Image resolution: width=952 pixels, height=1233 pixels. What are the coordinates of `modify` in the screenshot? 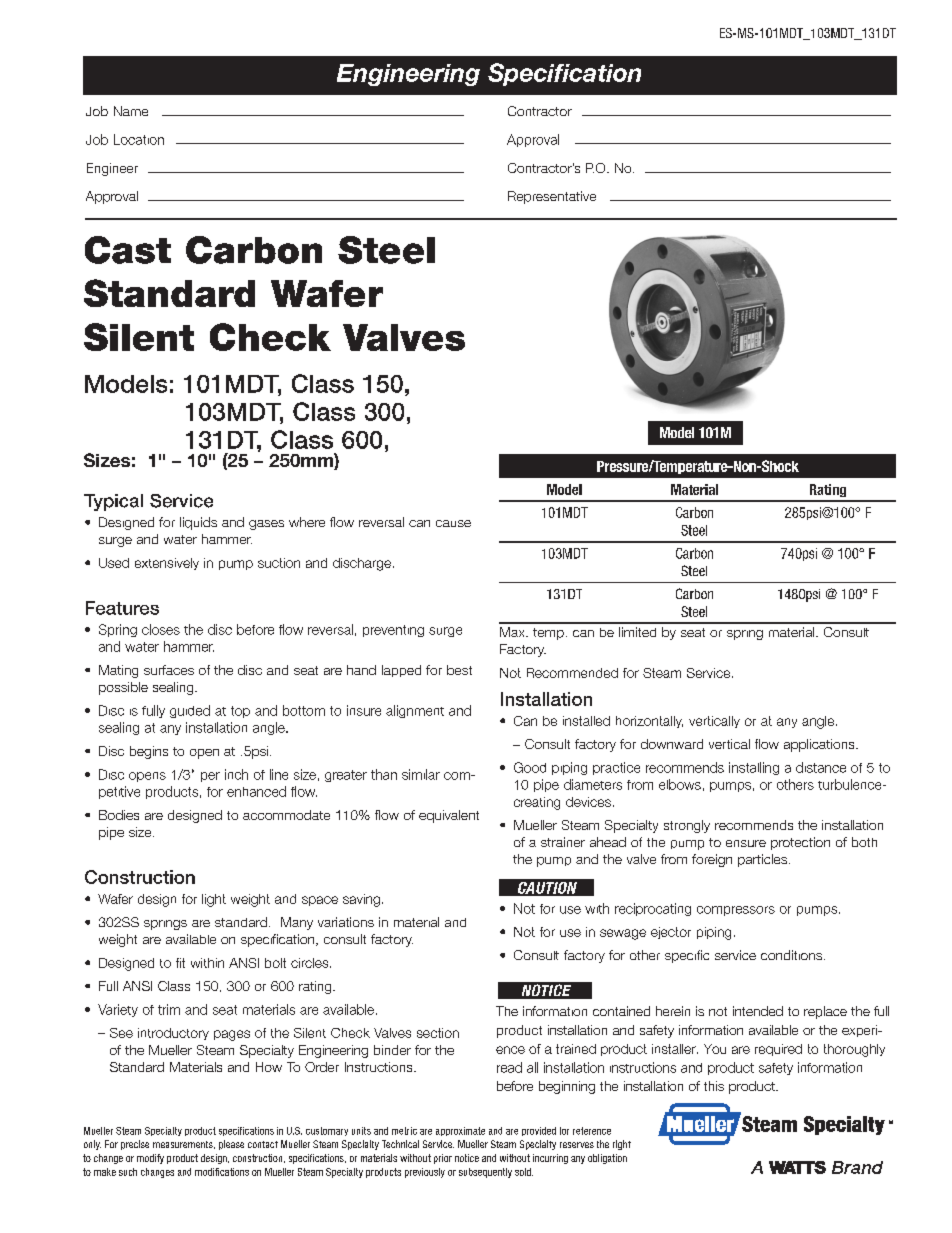 It's located at (150, 1159).
